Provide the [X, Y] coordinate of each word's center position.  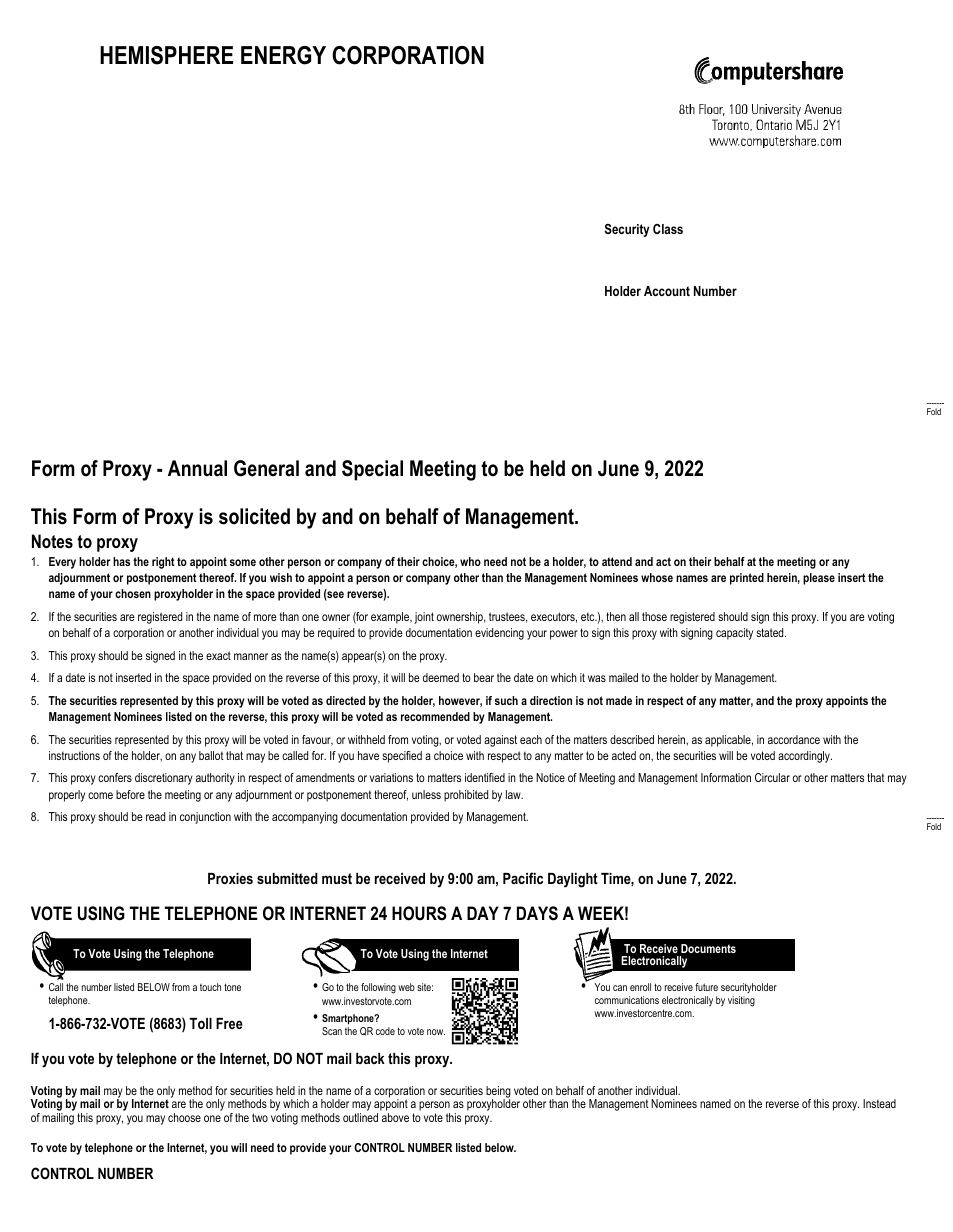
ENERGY [283, 55]
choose [184, 1117]
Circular [772, 777]
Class [668, 229]
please [819, 579]
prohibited [466, 796]
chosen [133, 593]
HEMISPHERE [166, 55]
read [155, 816]
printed [747, 579]
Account [667, 291]
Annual [197, 468]
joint [424, 618]
